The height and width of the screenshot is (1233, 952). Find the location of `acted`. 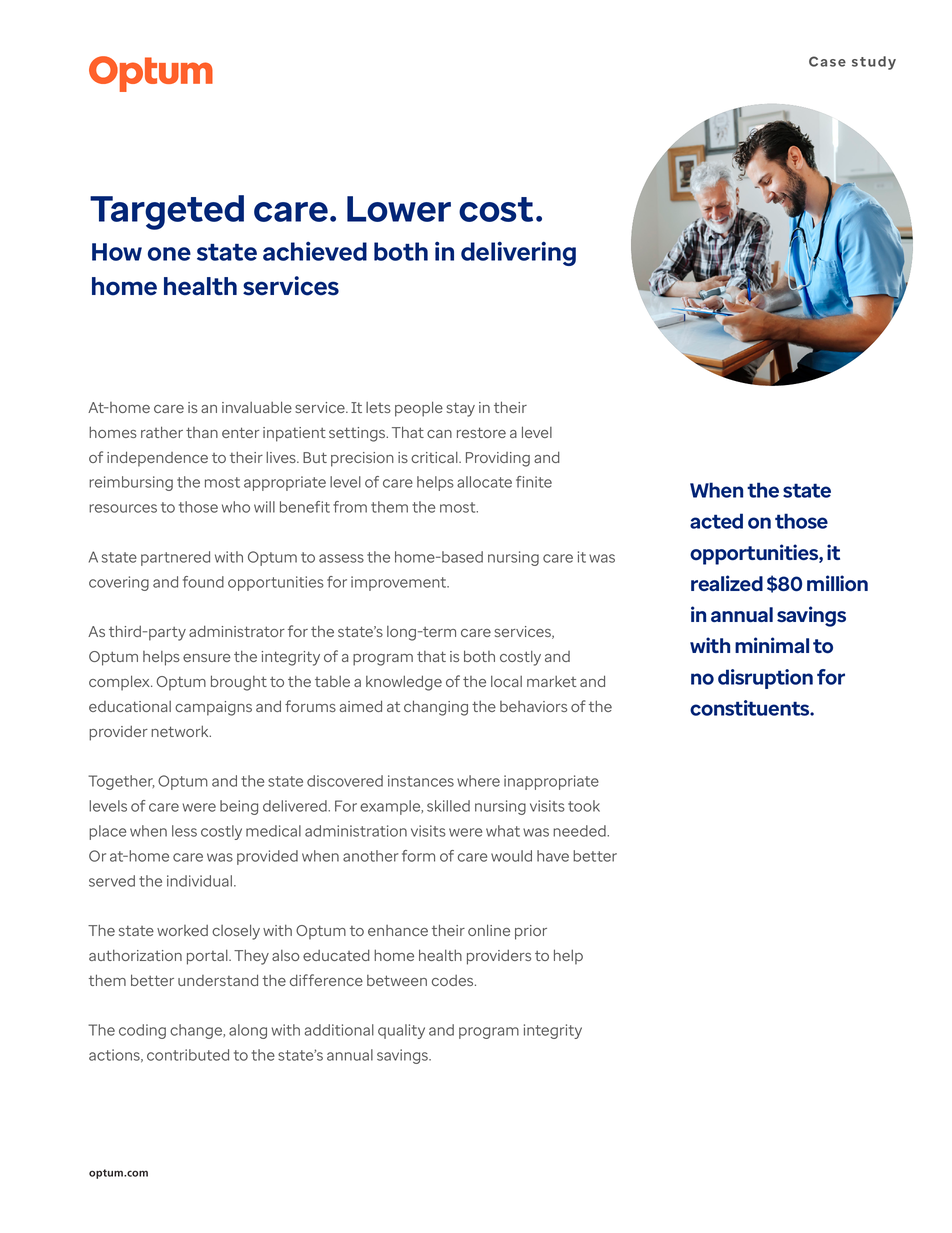

acted is located at coordinates (716, 521).
